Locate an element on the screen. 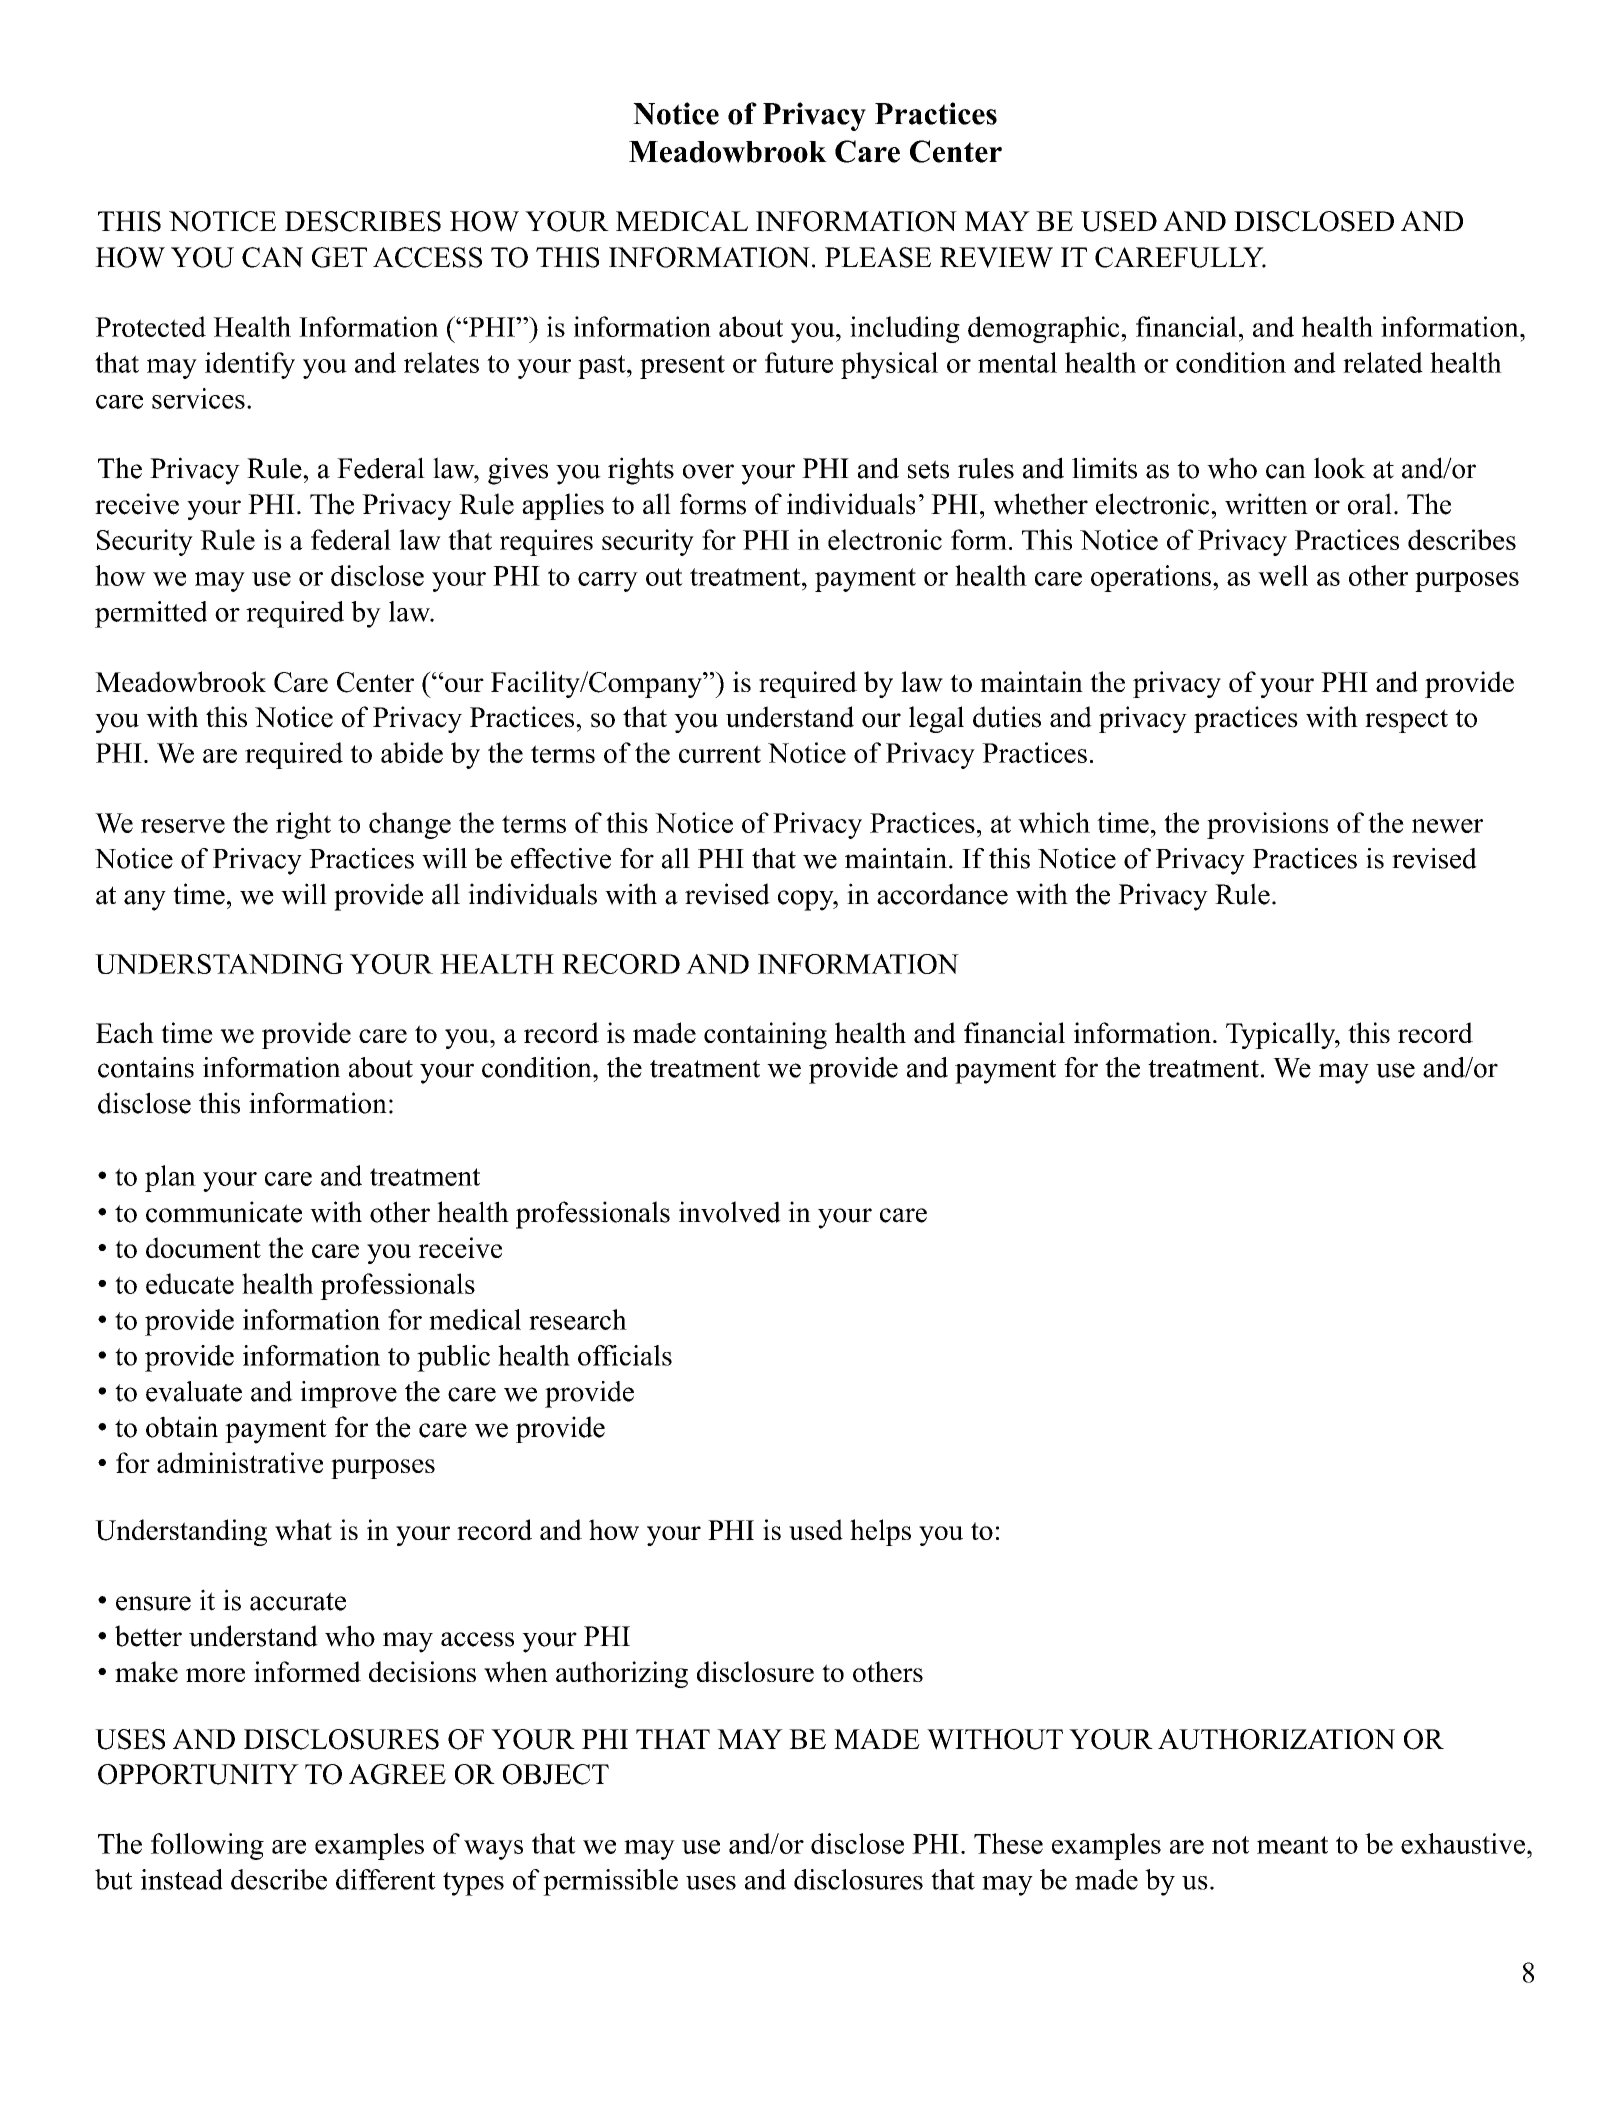 This screenshot has width=1624, height=2102. provisions is located at coordinates (1267, 825).
